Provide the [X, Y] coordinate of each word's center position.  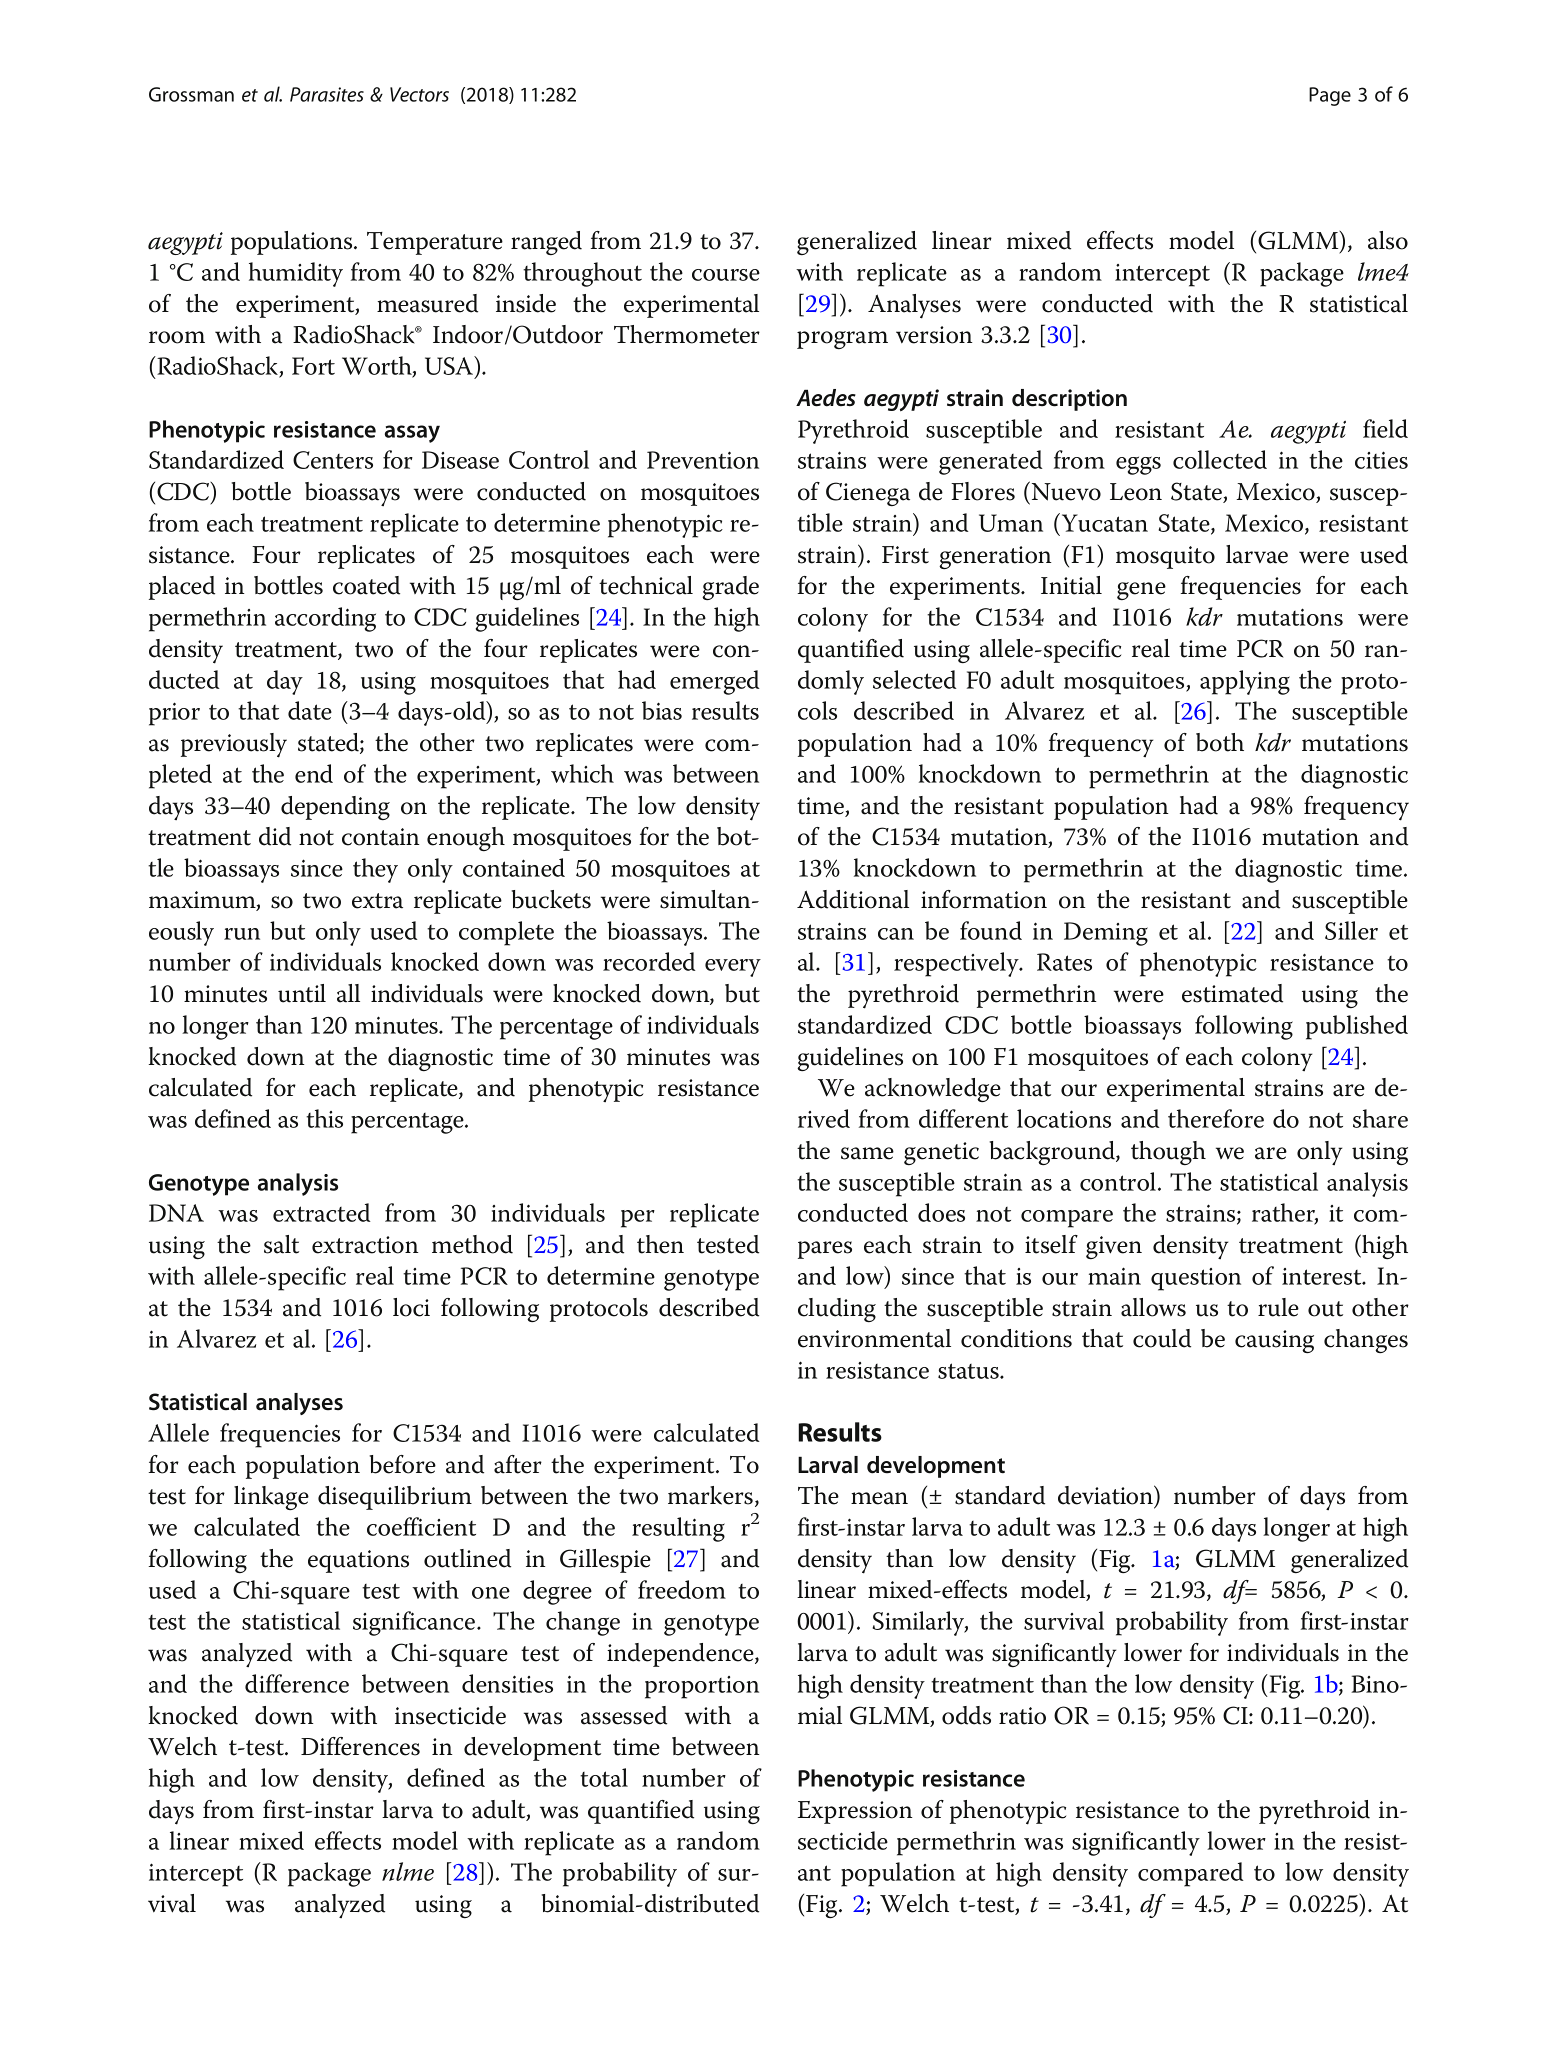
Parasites [327, 94]
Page [1330, 96]
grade [730, 588]
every [733, 968]
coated [366, 585]
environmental [874, 1338]
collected [1220, 459]
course [726, 275]
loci [411, 1307]
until [302, 993]
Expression [855, 1812]
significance [415, 1623]
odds [966, 1715]
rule [1278, 1307]
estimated [1232, 993]
